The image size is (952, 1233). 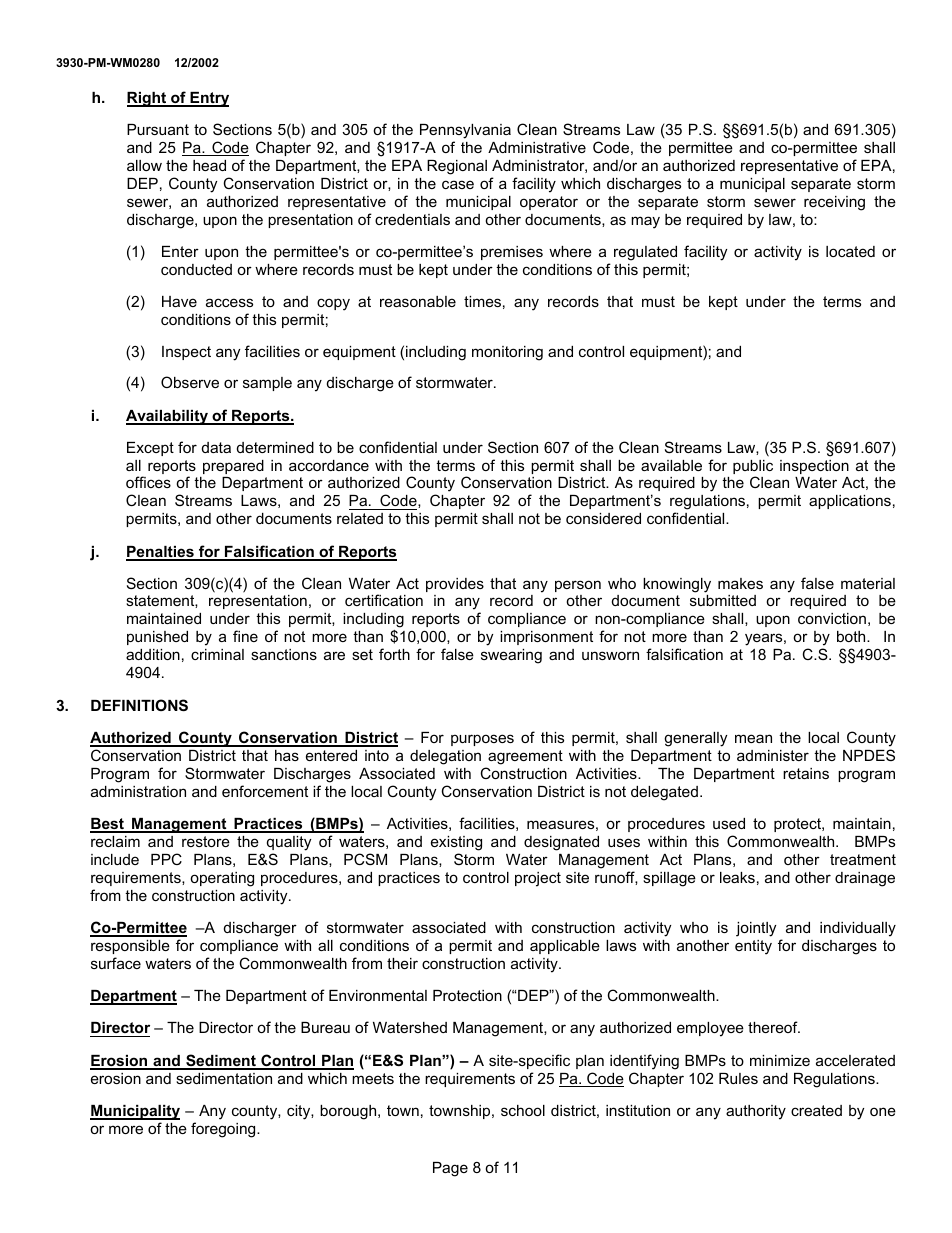 What do you see at coordinates (756, 929) in the screenshot?
I see `jointly` at bounding box center [756, 929].
